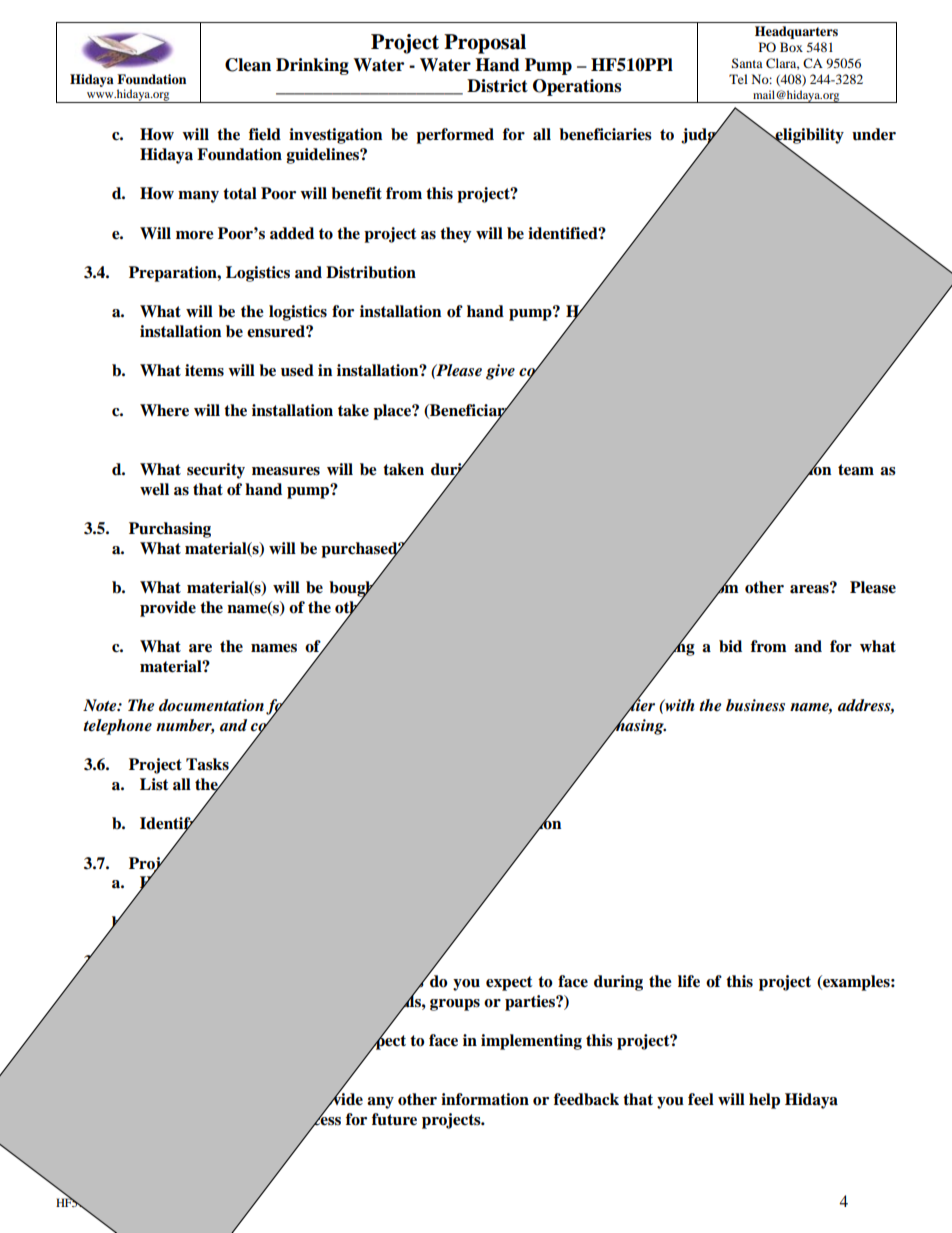 This document has width=952, height=1233. Describe the element at coordinates (747, 63) in the document. I see `Santa` at that location.
